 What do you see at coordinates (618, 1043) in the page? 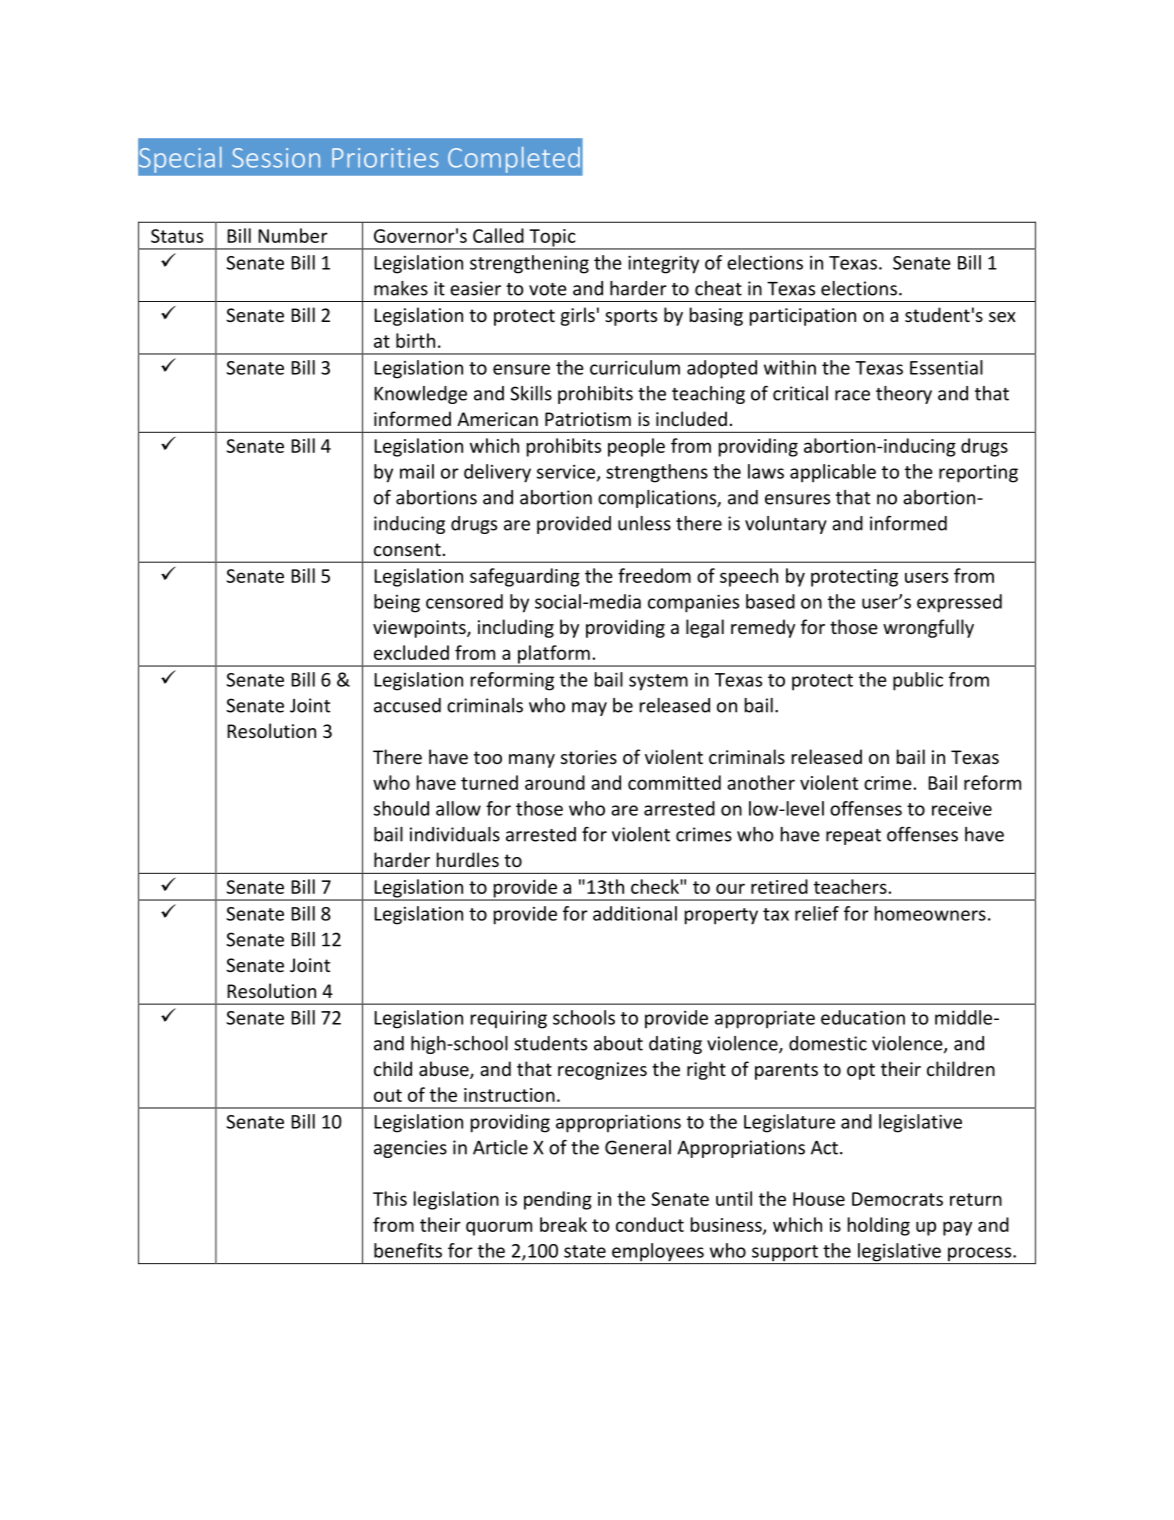
I see `about` at bounding box center [618, 1043].
